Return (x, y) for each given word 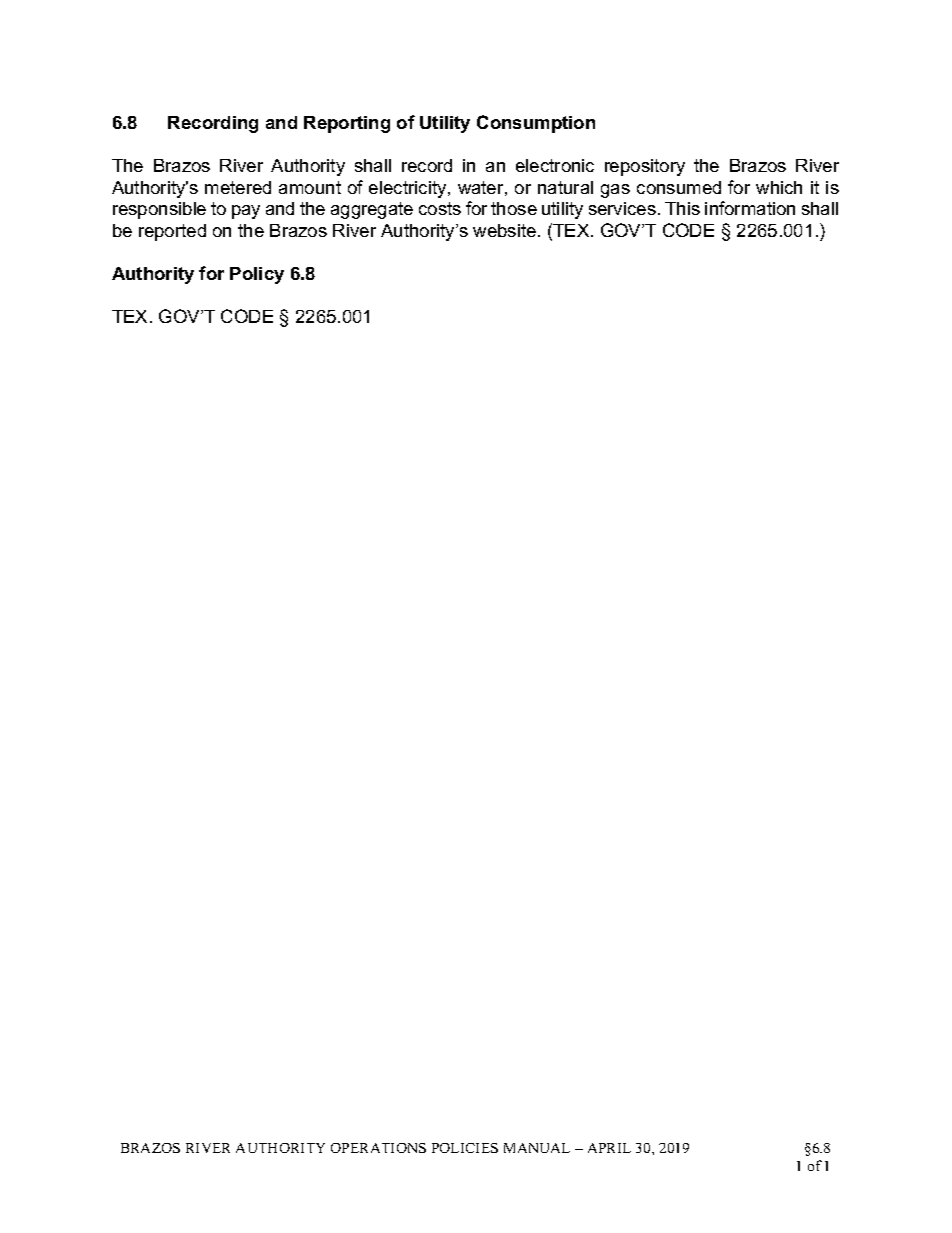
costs (440, 208)
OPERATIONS (378, 1148)
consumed (679, 187)
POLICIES (465, 1148)
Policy (257, 275)
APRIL (609, 1148)
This (682, 208)
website (506, 230)
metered (238, 187)
